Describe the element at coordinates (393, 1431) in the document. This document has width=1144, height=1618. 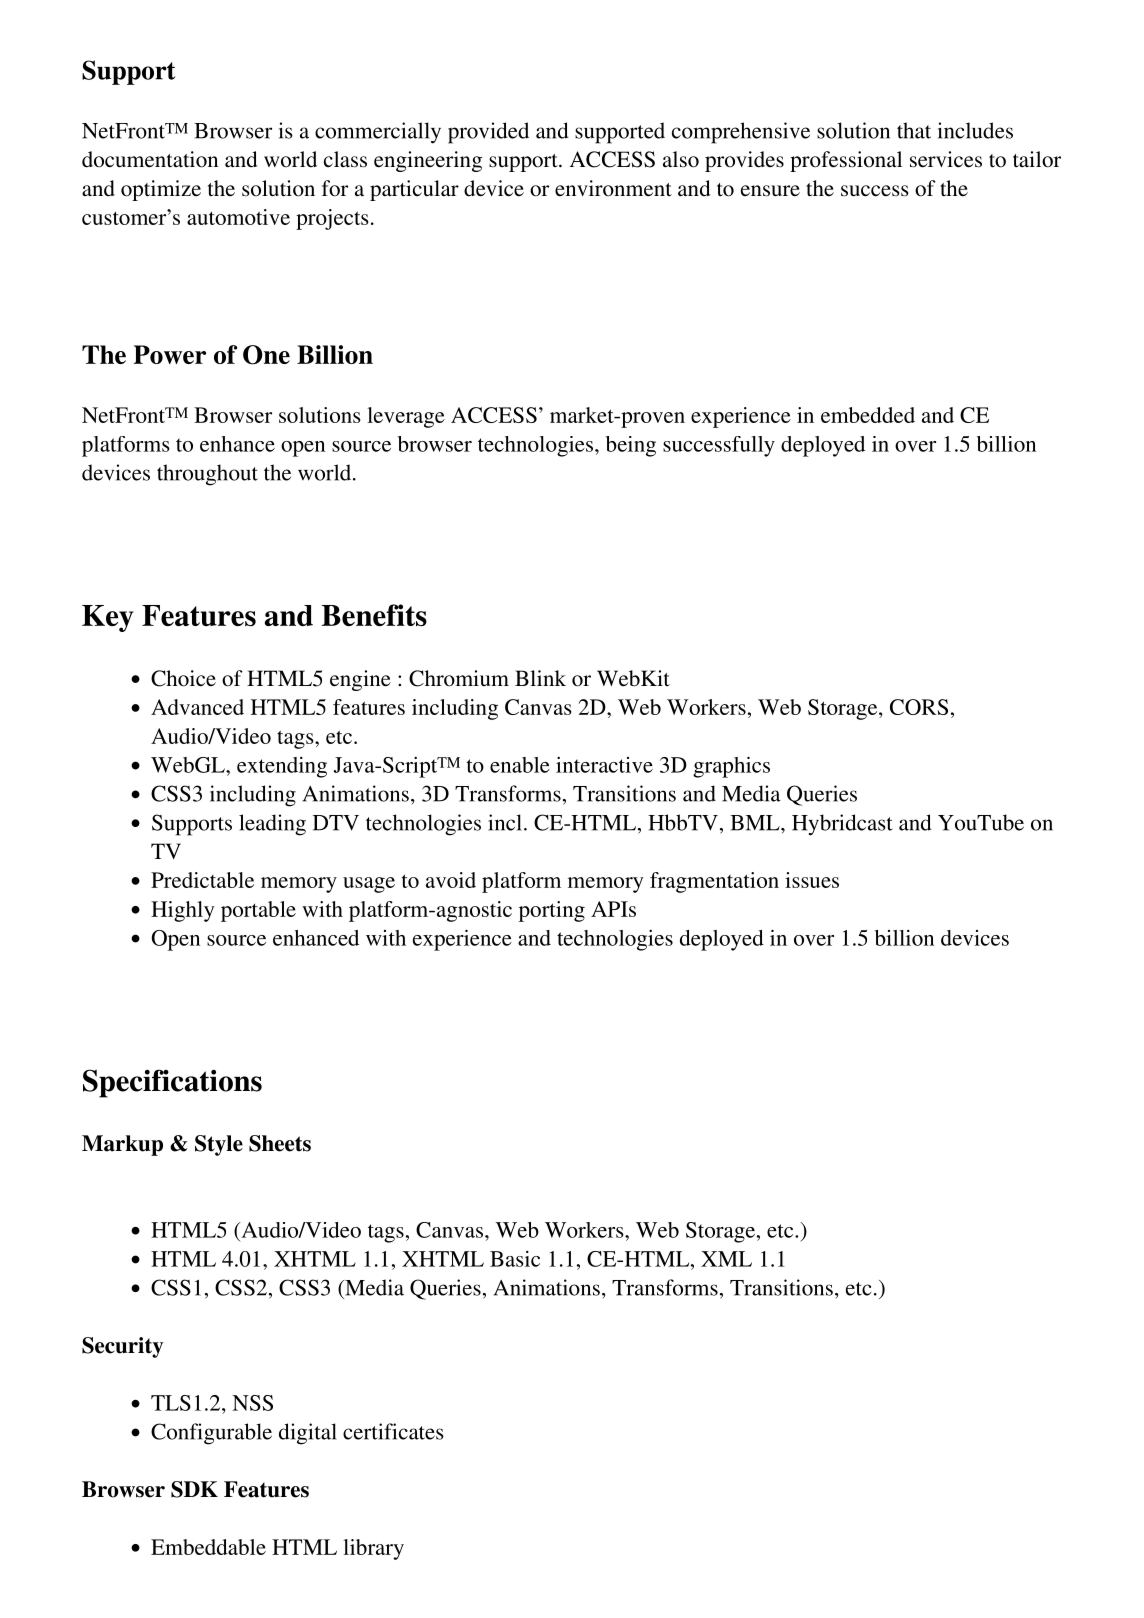
I see `certificates` at that location.
